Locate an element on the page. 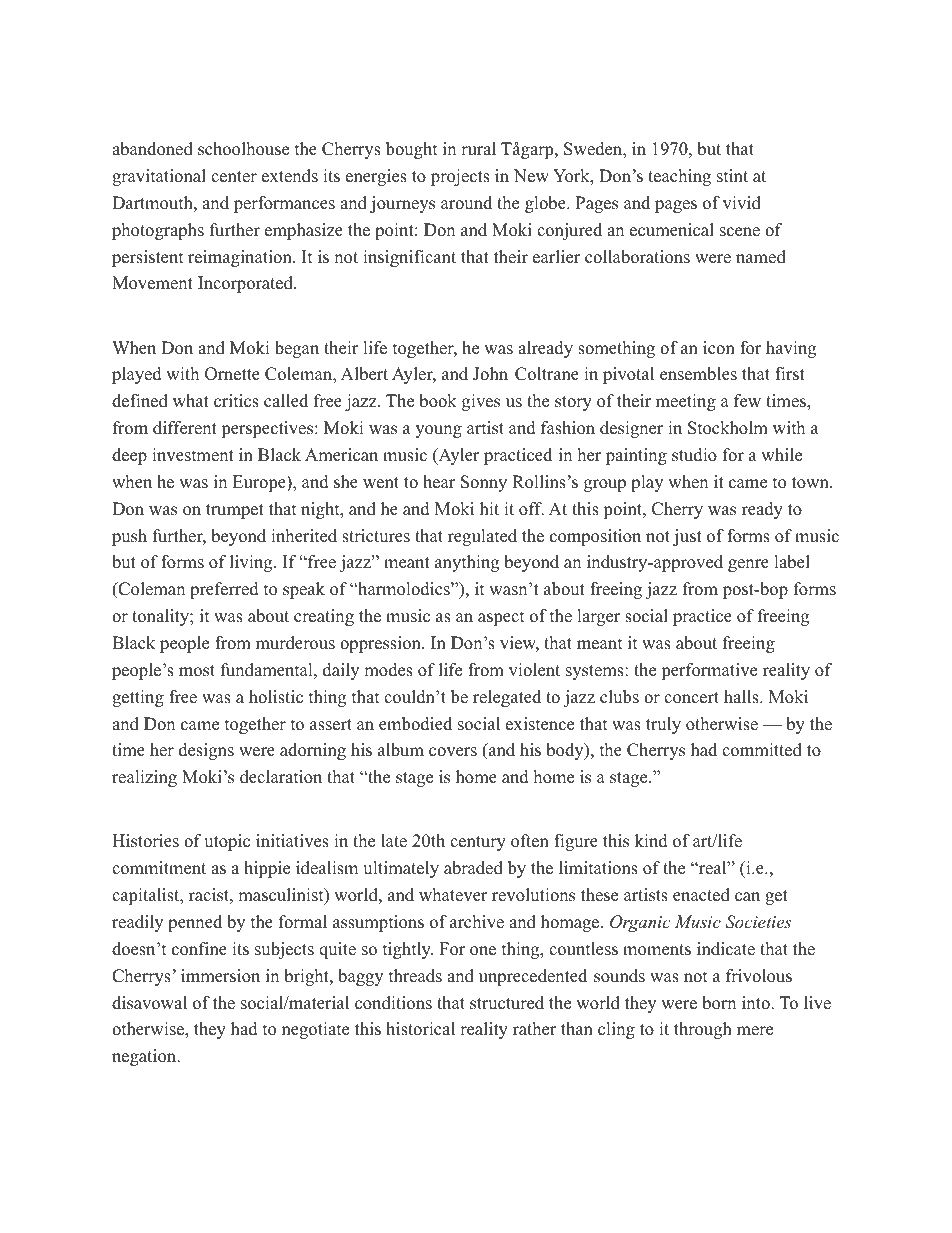 Image resolution: width=952 pixels, height=1233 pixels. designs is located at coordinates (206, 751).
